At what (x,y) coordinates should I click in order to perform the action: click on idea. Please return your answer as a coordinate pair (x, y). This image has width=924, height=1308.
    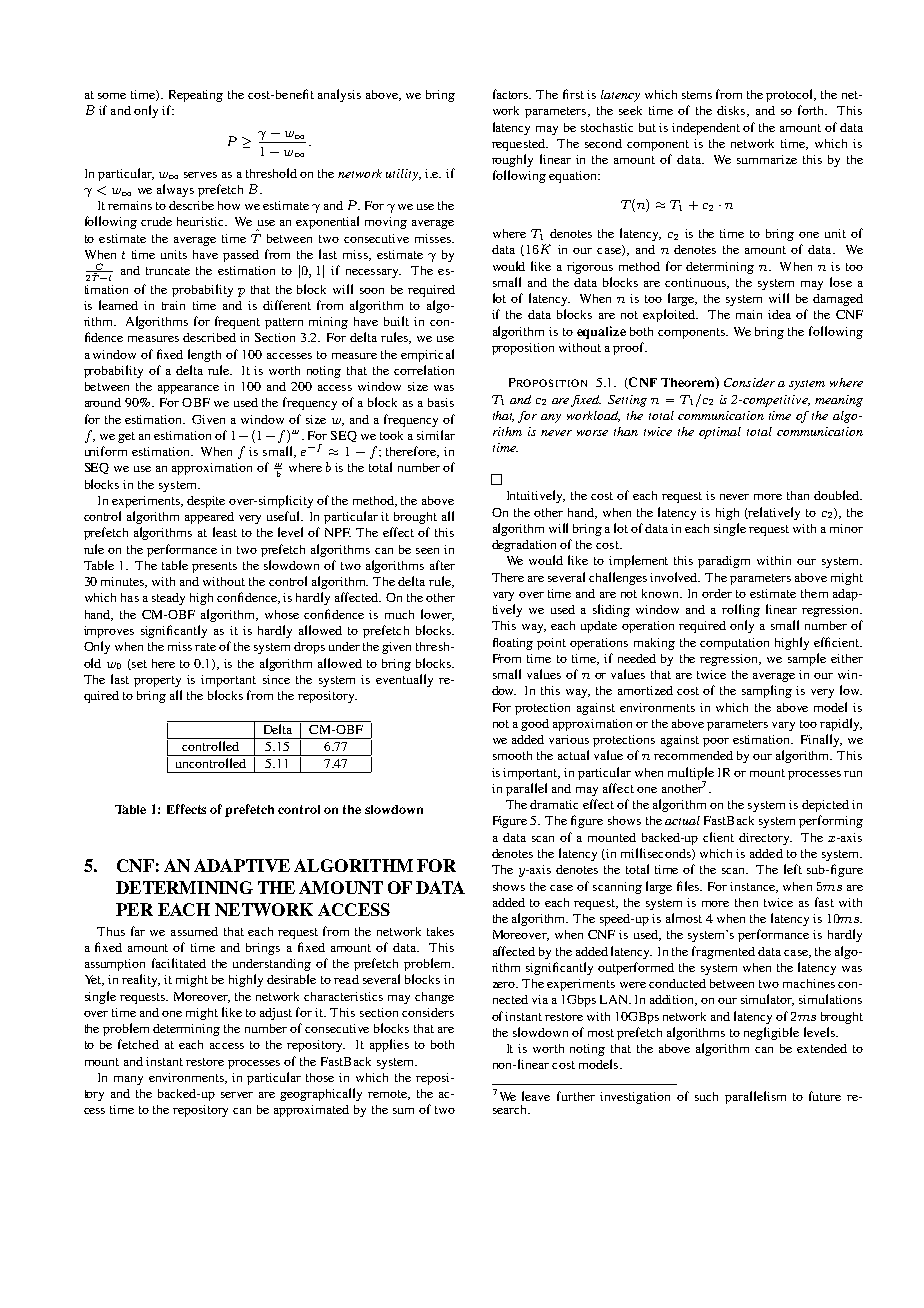
    Looking at the image, I should click on (779, 314).
